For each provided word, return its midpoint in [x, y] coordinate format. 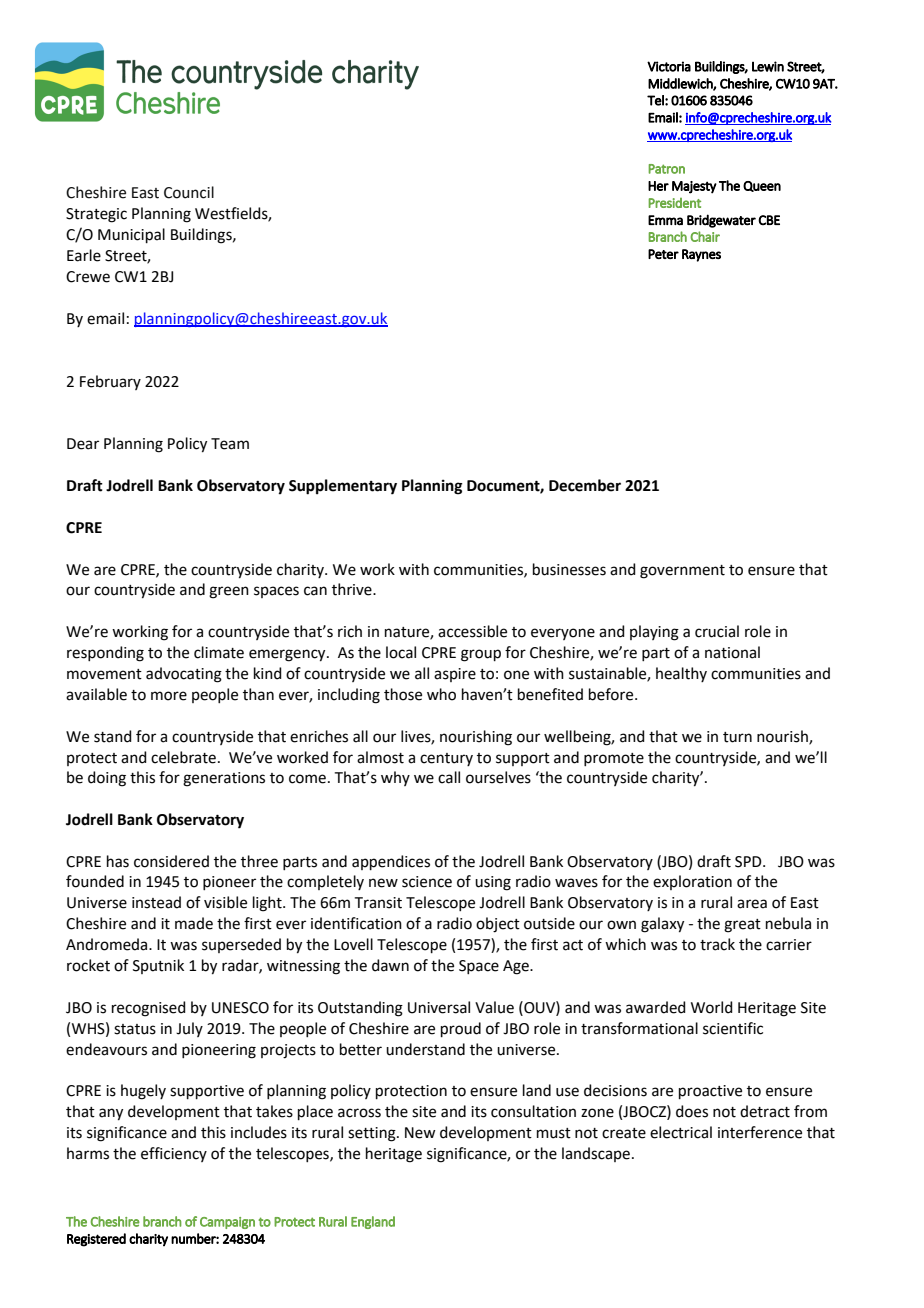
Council [189, 192]
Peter [663, 254]
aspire [455, 675]
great [742, 926]
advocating [184, 675]
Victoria [669, 66]
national [732, 652]
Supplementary [343, 487]
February [110, 382]
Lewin [768, 66]
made [194, 923]
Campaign [227, 1223]
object [498, 925]
